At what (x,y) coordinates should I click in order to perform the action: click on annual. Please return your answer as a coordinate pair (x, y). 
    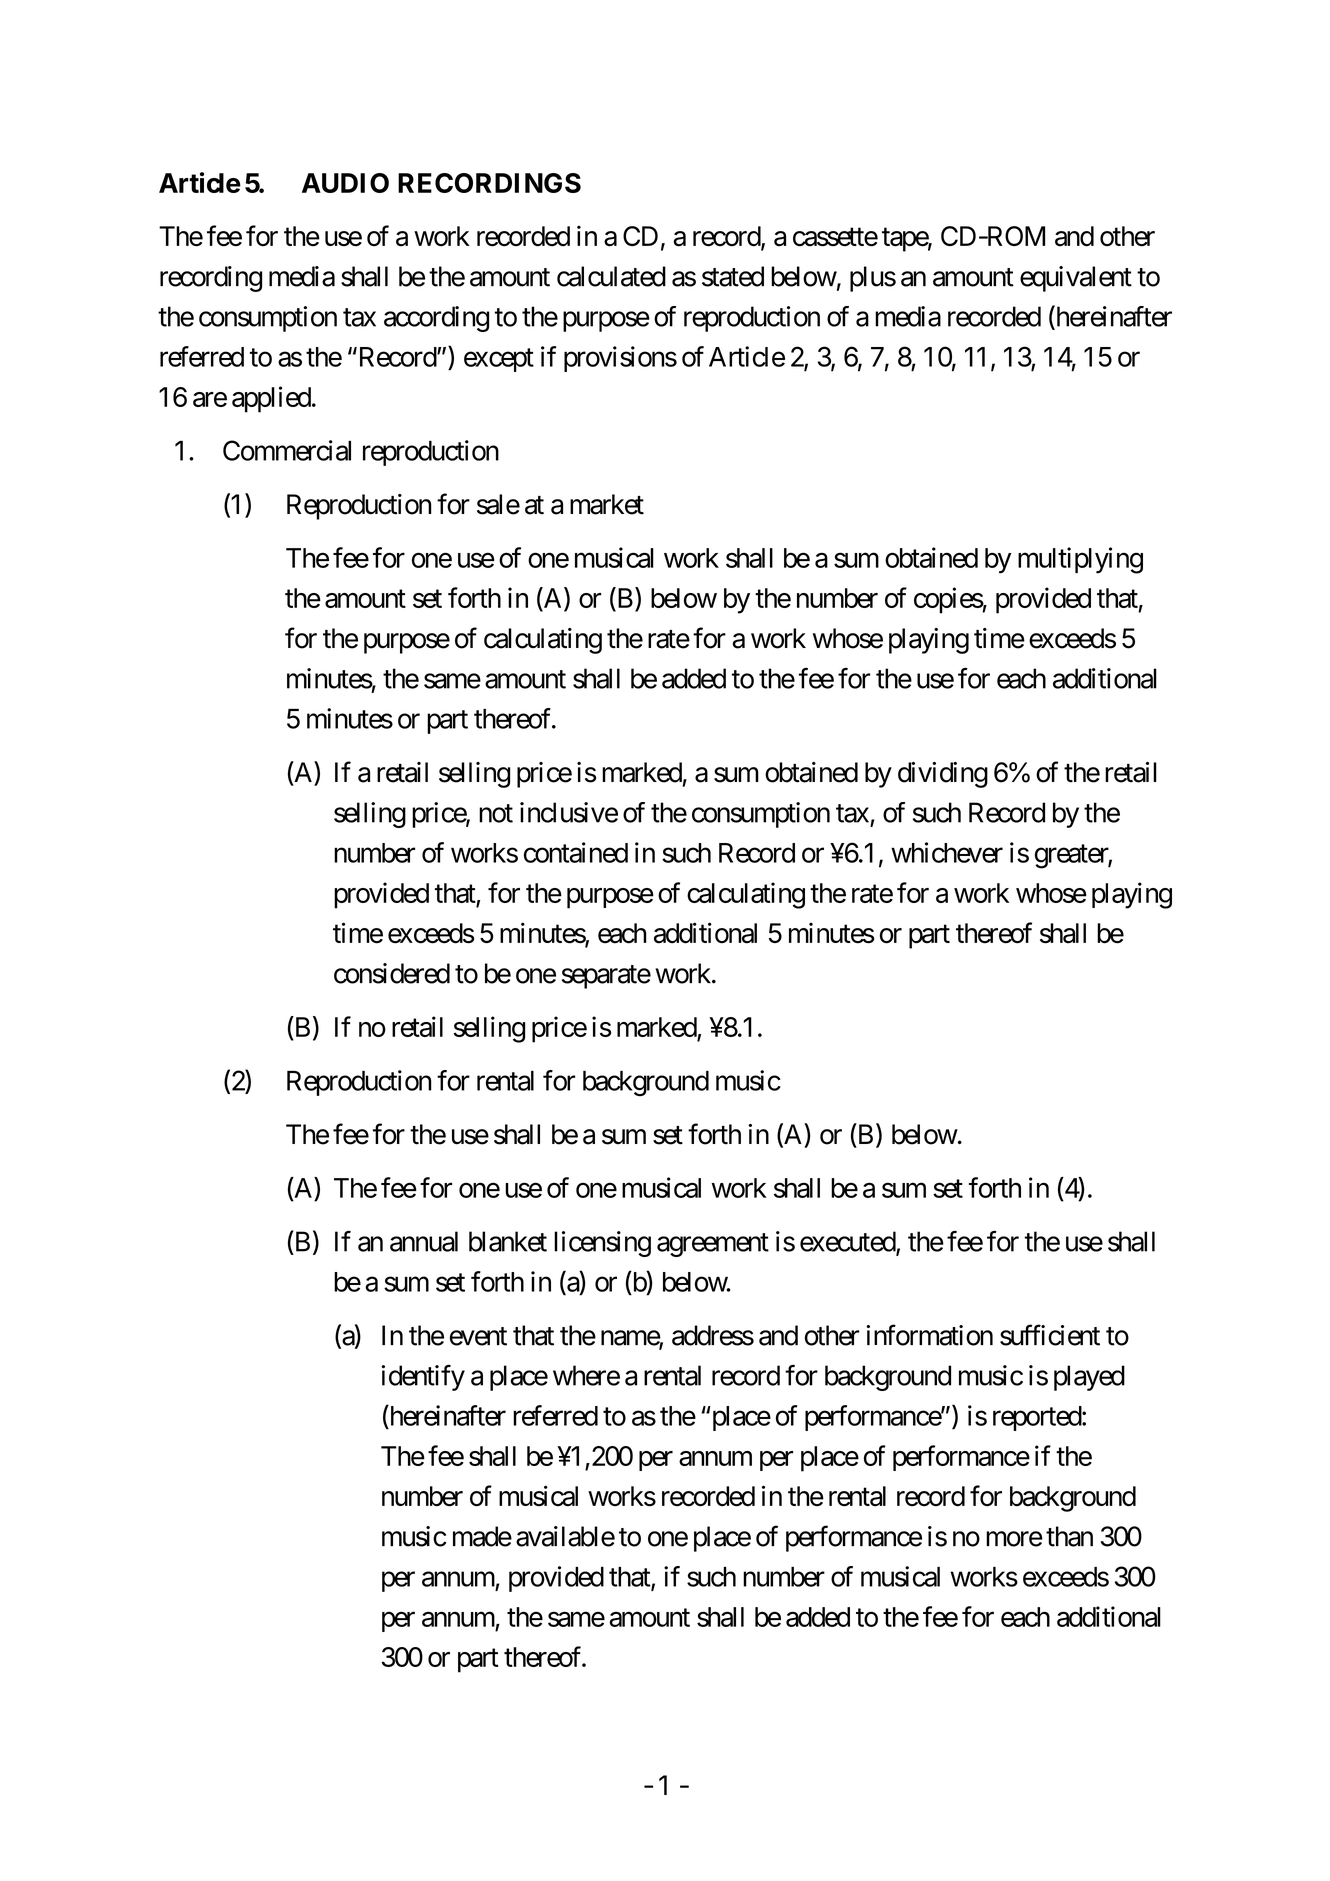
    Looking at the image, I should click on (424, 1241).
